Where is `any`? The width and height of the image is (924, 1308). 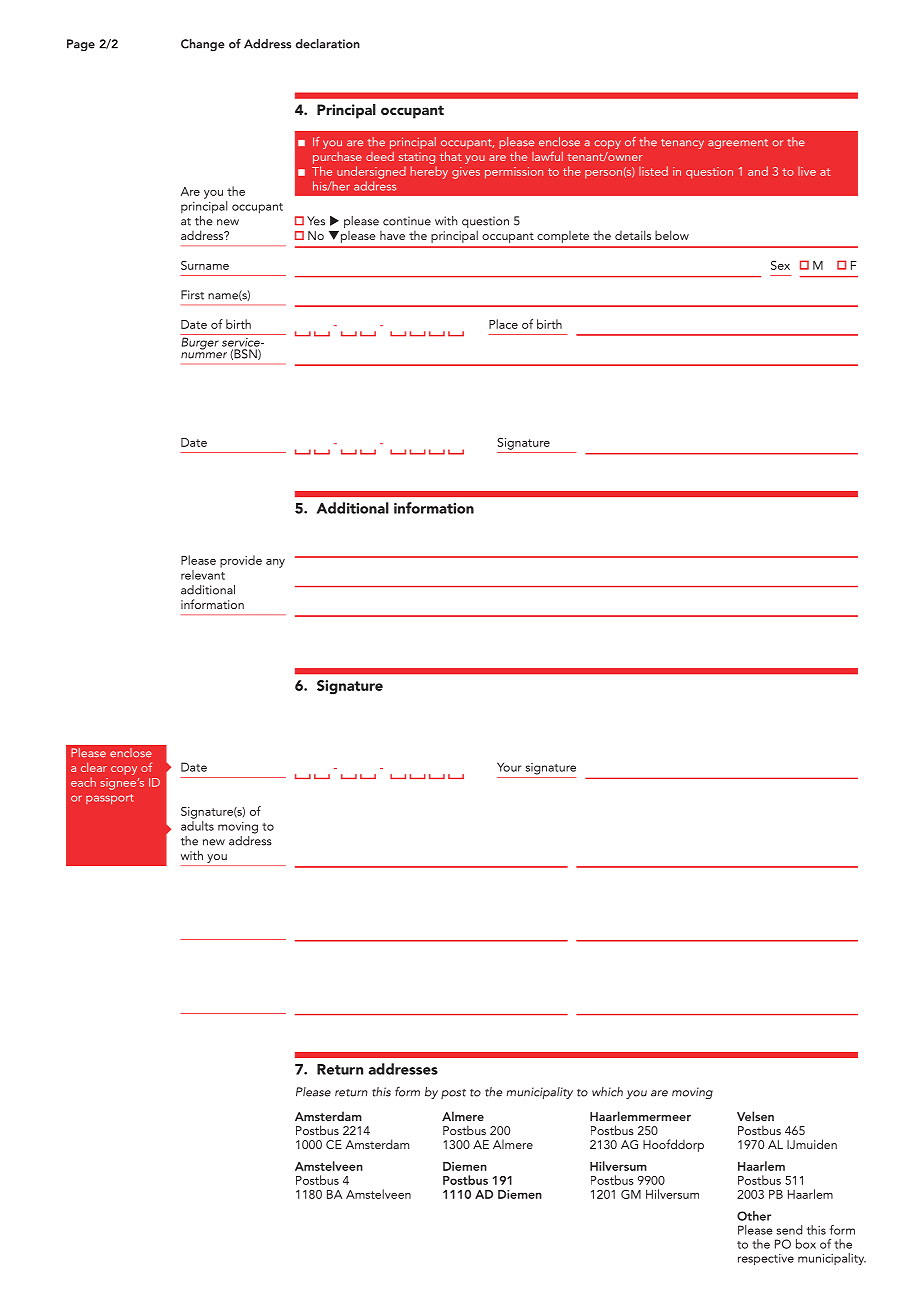
any is located at coordinates (275, 563).
